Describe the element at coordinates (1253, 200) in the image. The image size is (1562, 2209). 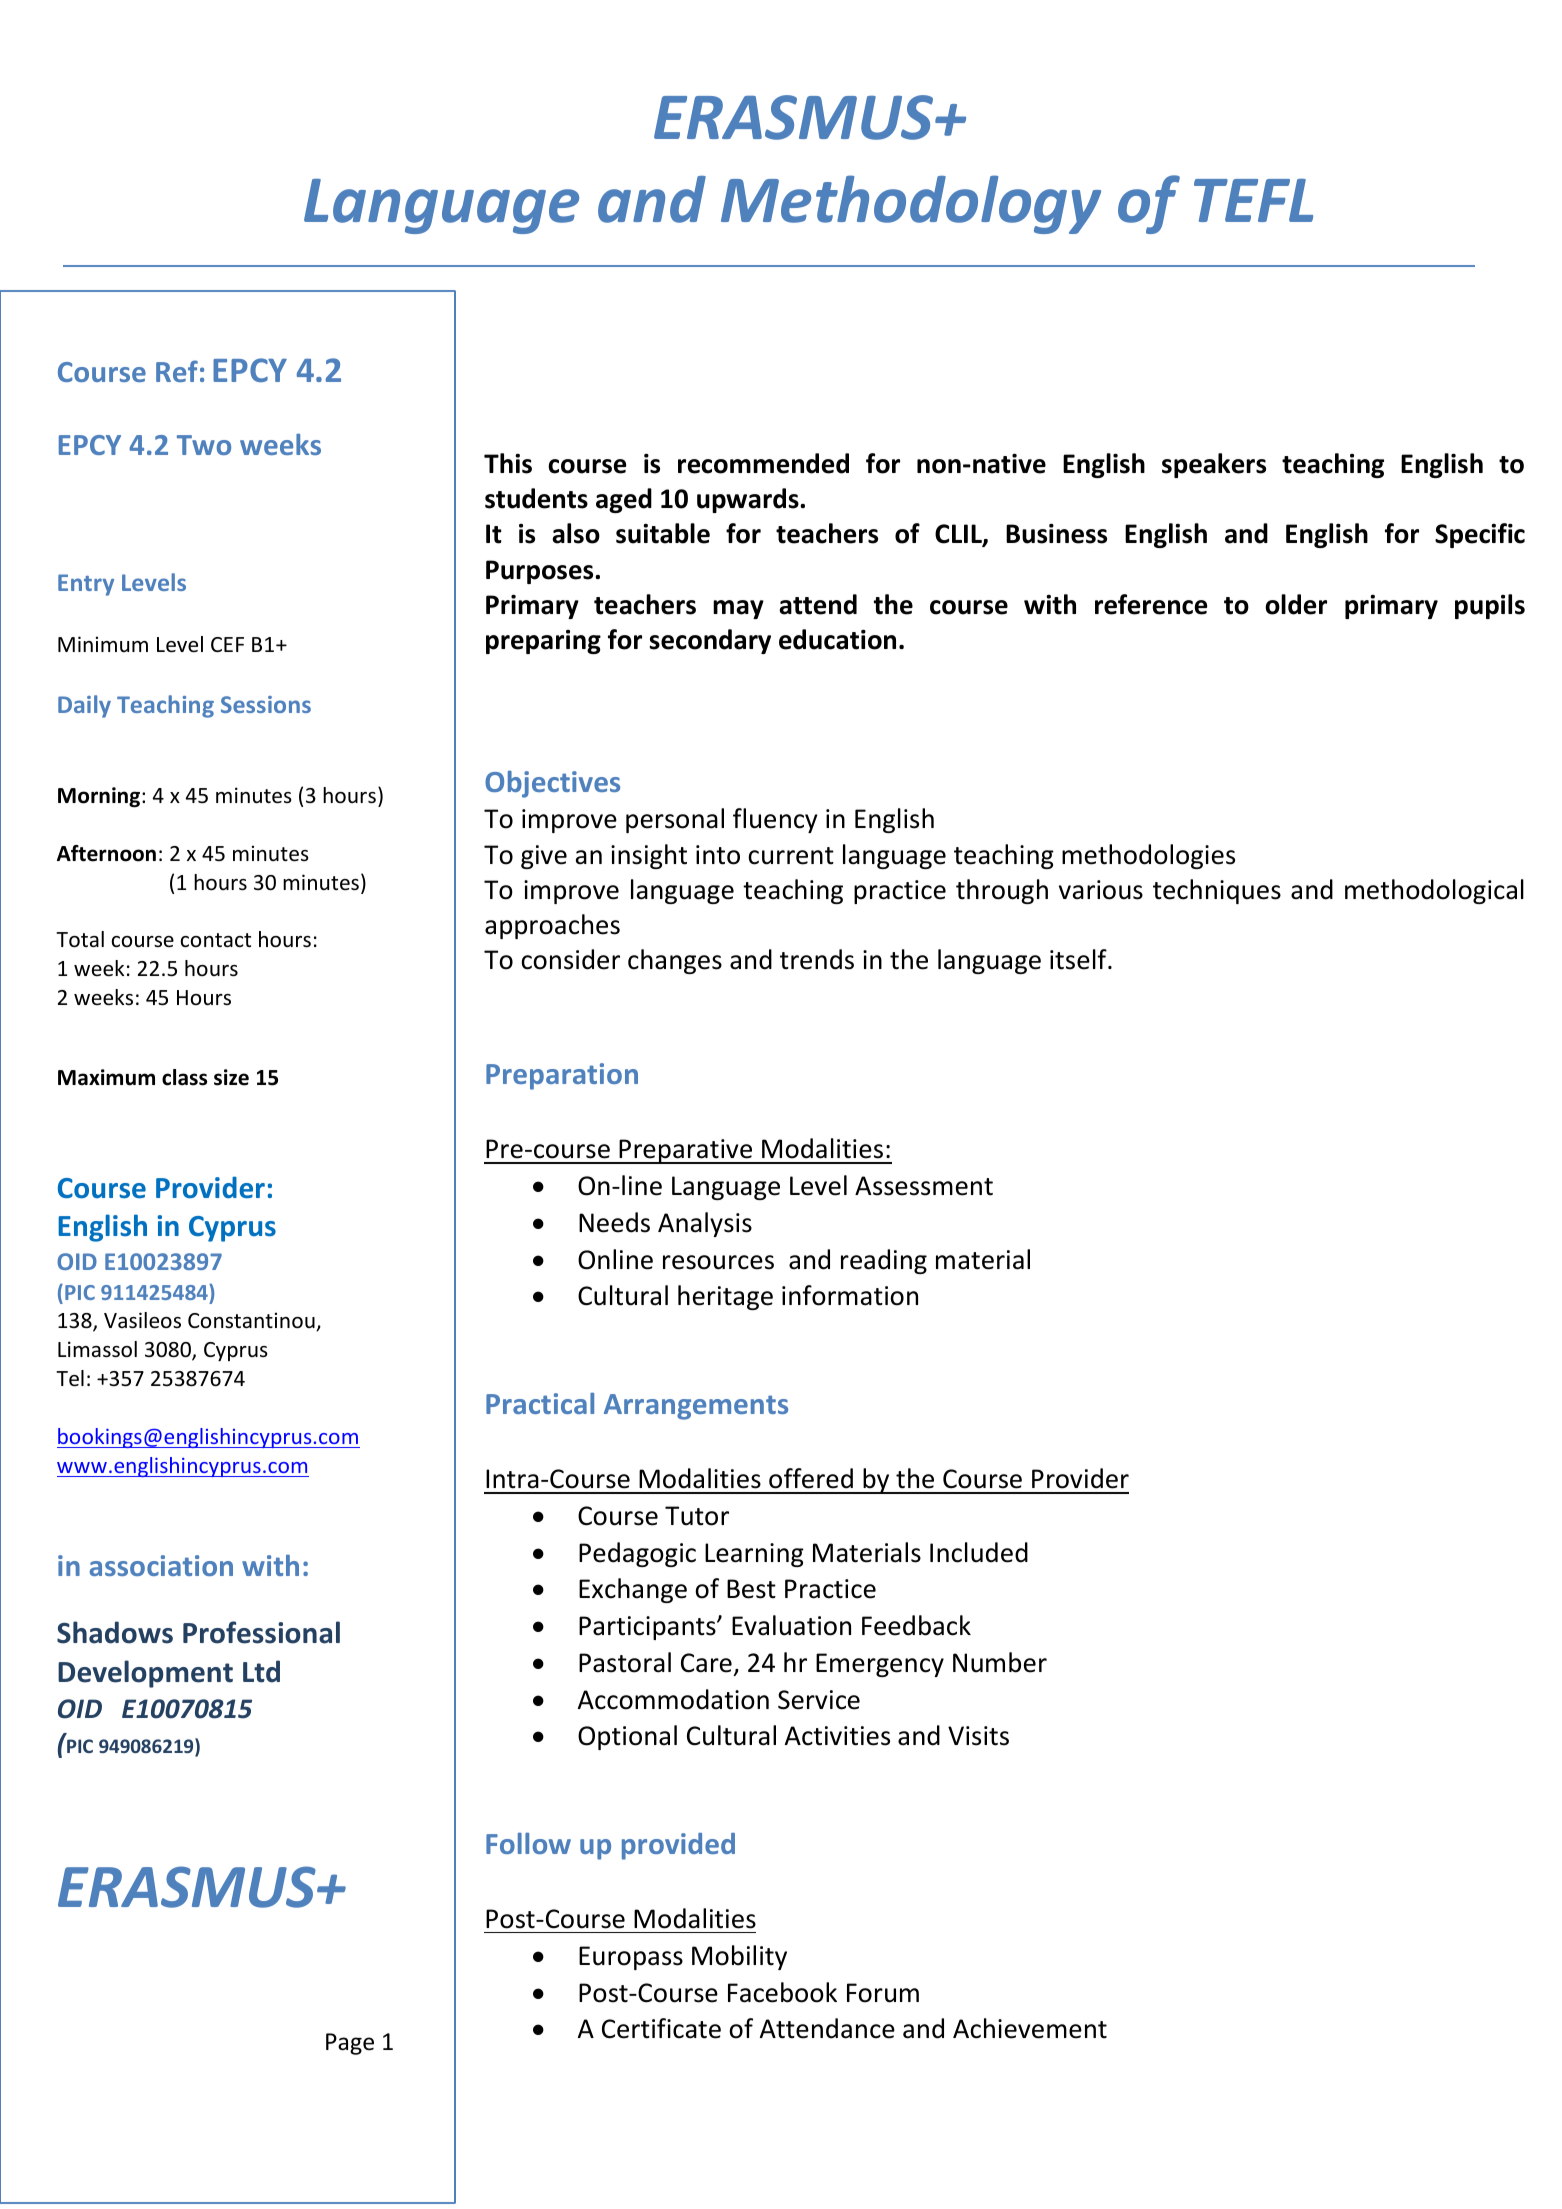
I see `TEFL` at that location.
